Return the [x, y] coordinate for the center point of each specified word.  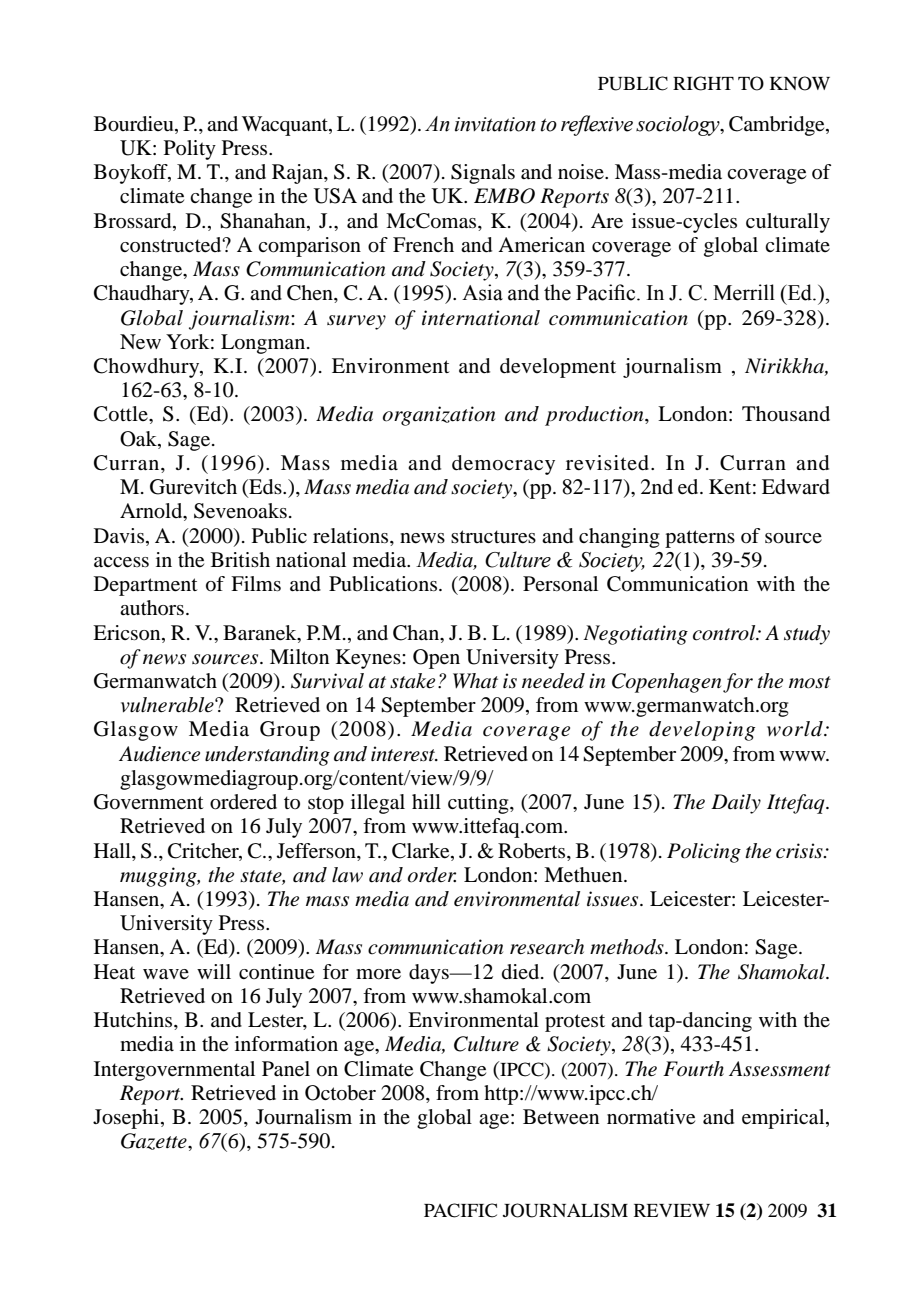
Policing [704, 853]
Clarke [422, 851]
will [214, 971]
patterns [700, 539]
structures [493, 537]
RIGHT [703, 83]
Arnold [152, 512]
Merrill [744, 292]
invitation [495, 124]
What [475, 681]
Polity [190, 150]
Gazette [155, 1141]
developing [702, 731]
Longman [264, 344]
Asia [482, 292]
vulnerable [168, 705]
